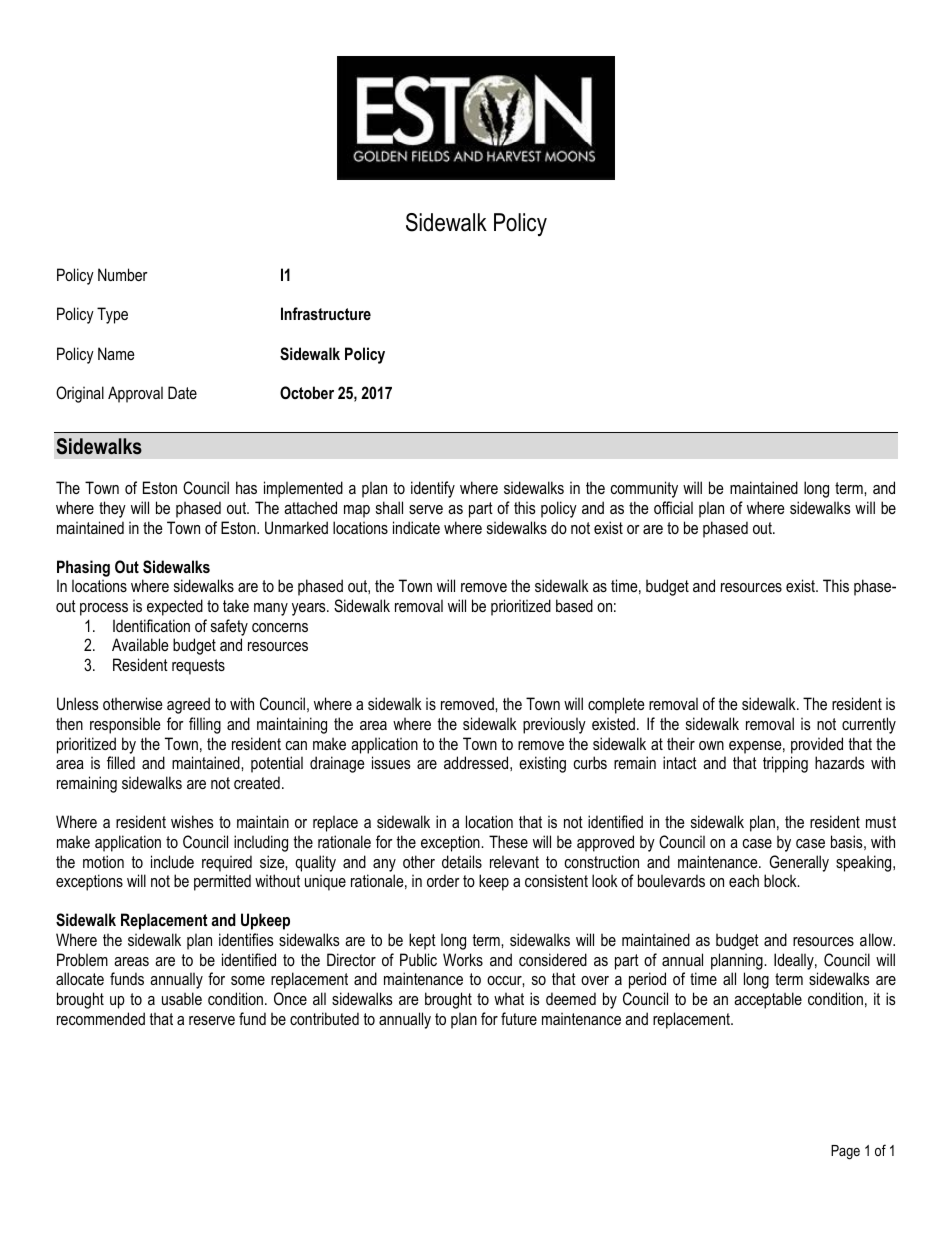 This image has width=952, height=1233. Describe the element at coordinates (112, 315) in the image. I see `Type` at that location.
